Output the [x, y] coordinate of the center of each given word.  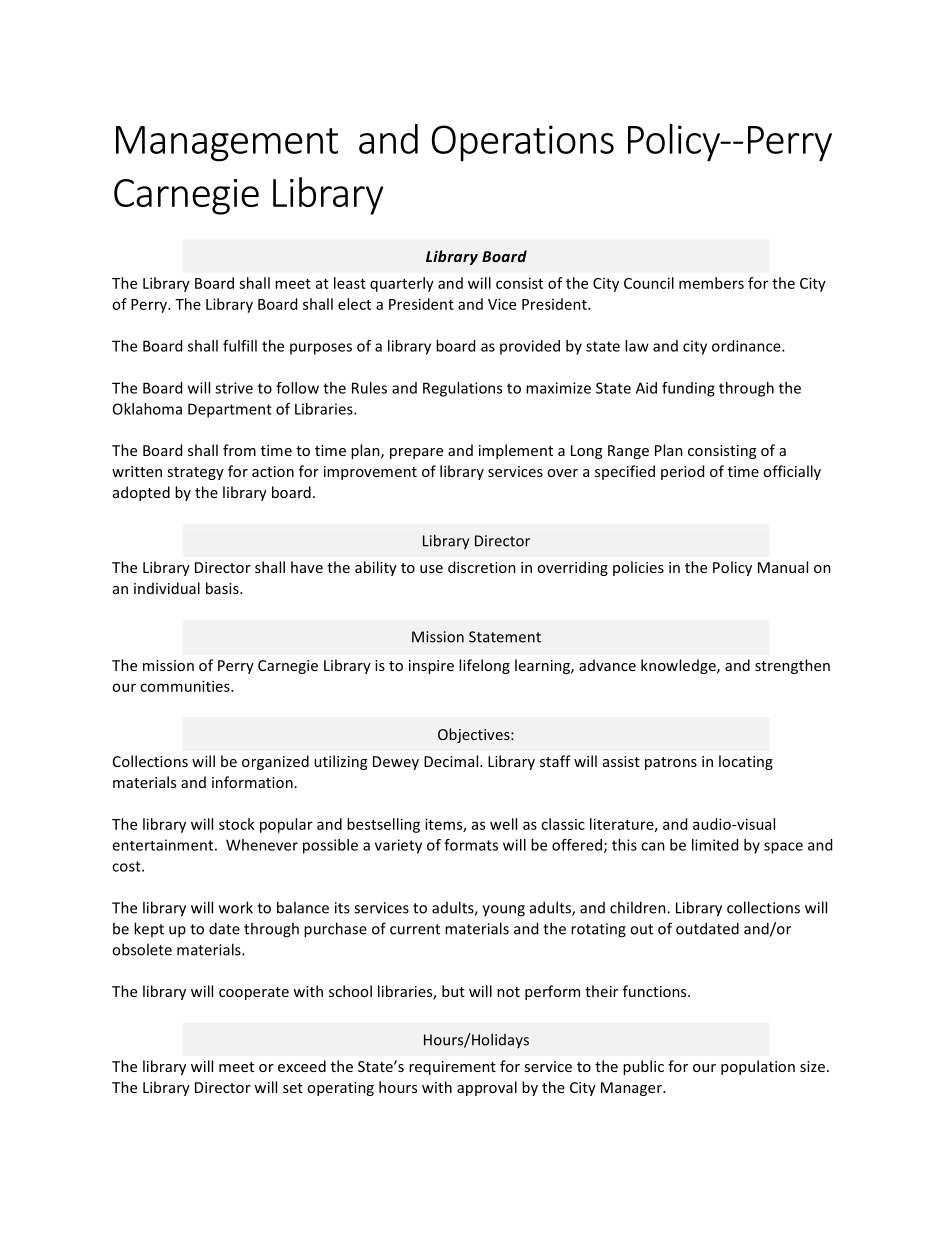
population [758, 1067]
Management [227, 144]
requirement [452, 1068]
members [711, 283]
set [293, 1088]
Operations [523, 143]
